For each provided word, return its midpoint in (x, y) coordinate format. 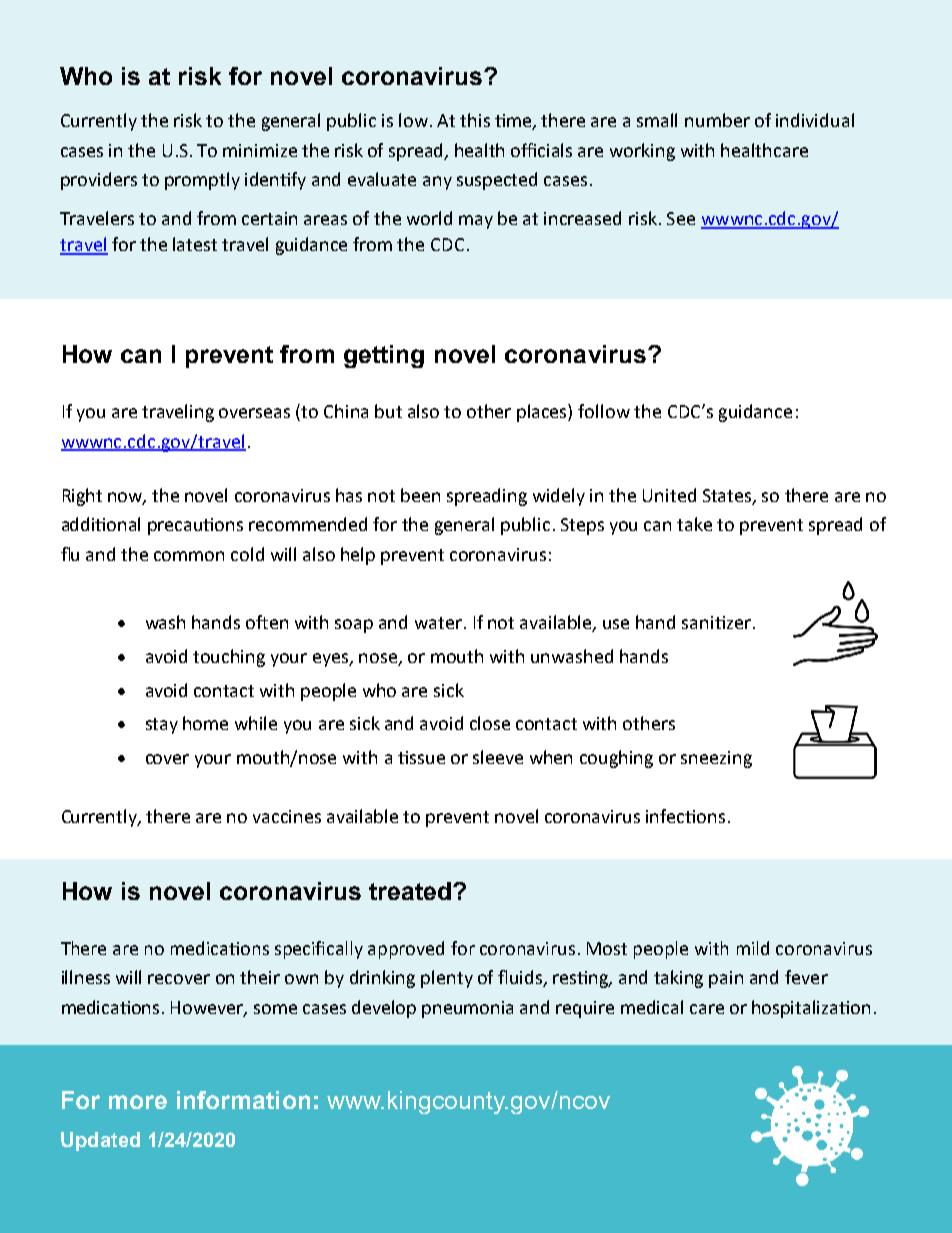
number (717, 120)
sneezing (716, 759)
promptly (202, 181)
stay (162, 726)
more (138, 1102)
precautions (195, 526)
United (669, 495)
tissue (421, 757)
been (420, 495)
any (437, 183)
